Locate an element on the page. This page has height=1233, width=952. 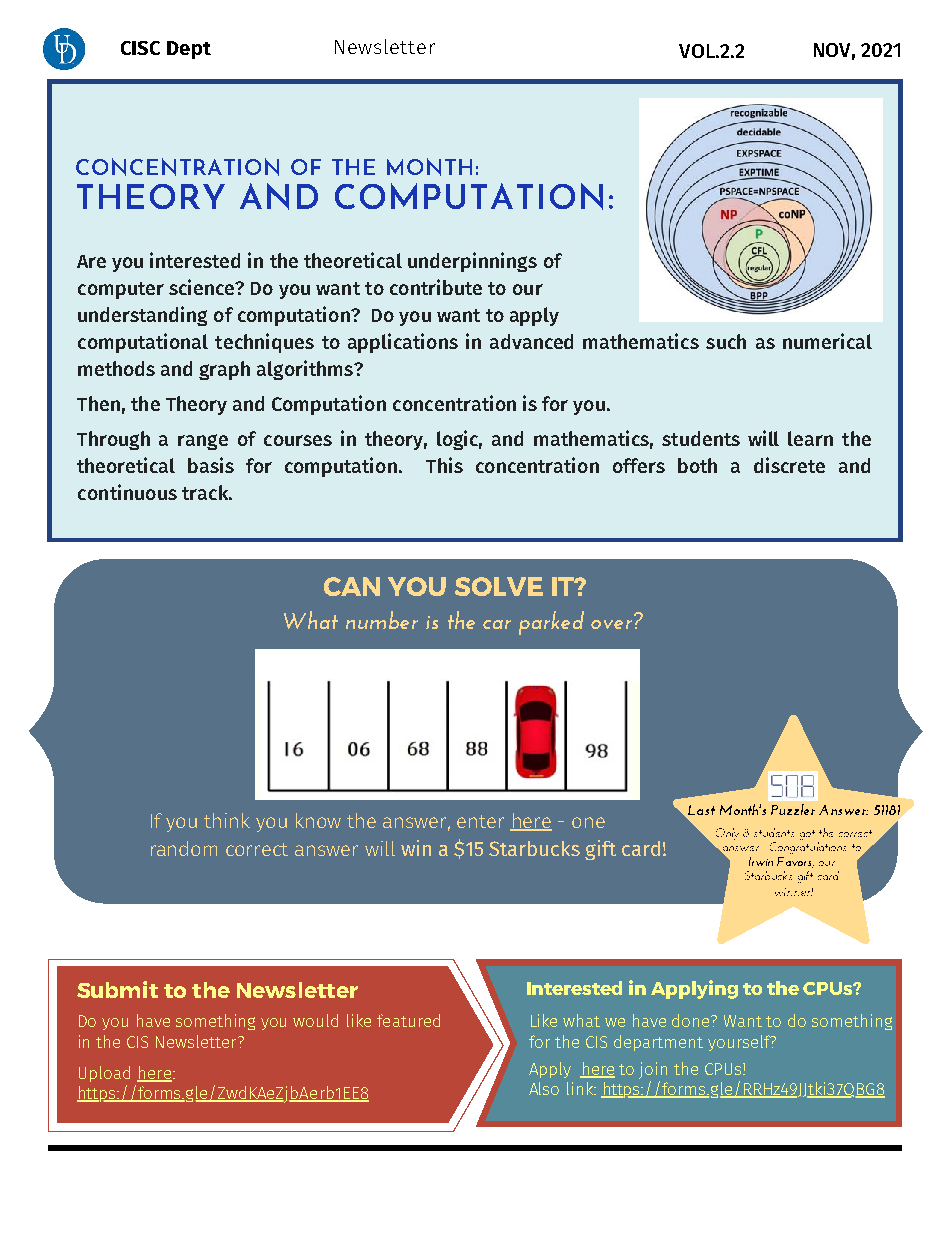
Last is located at coordinates (701, 810).
